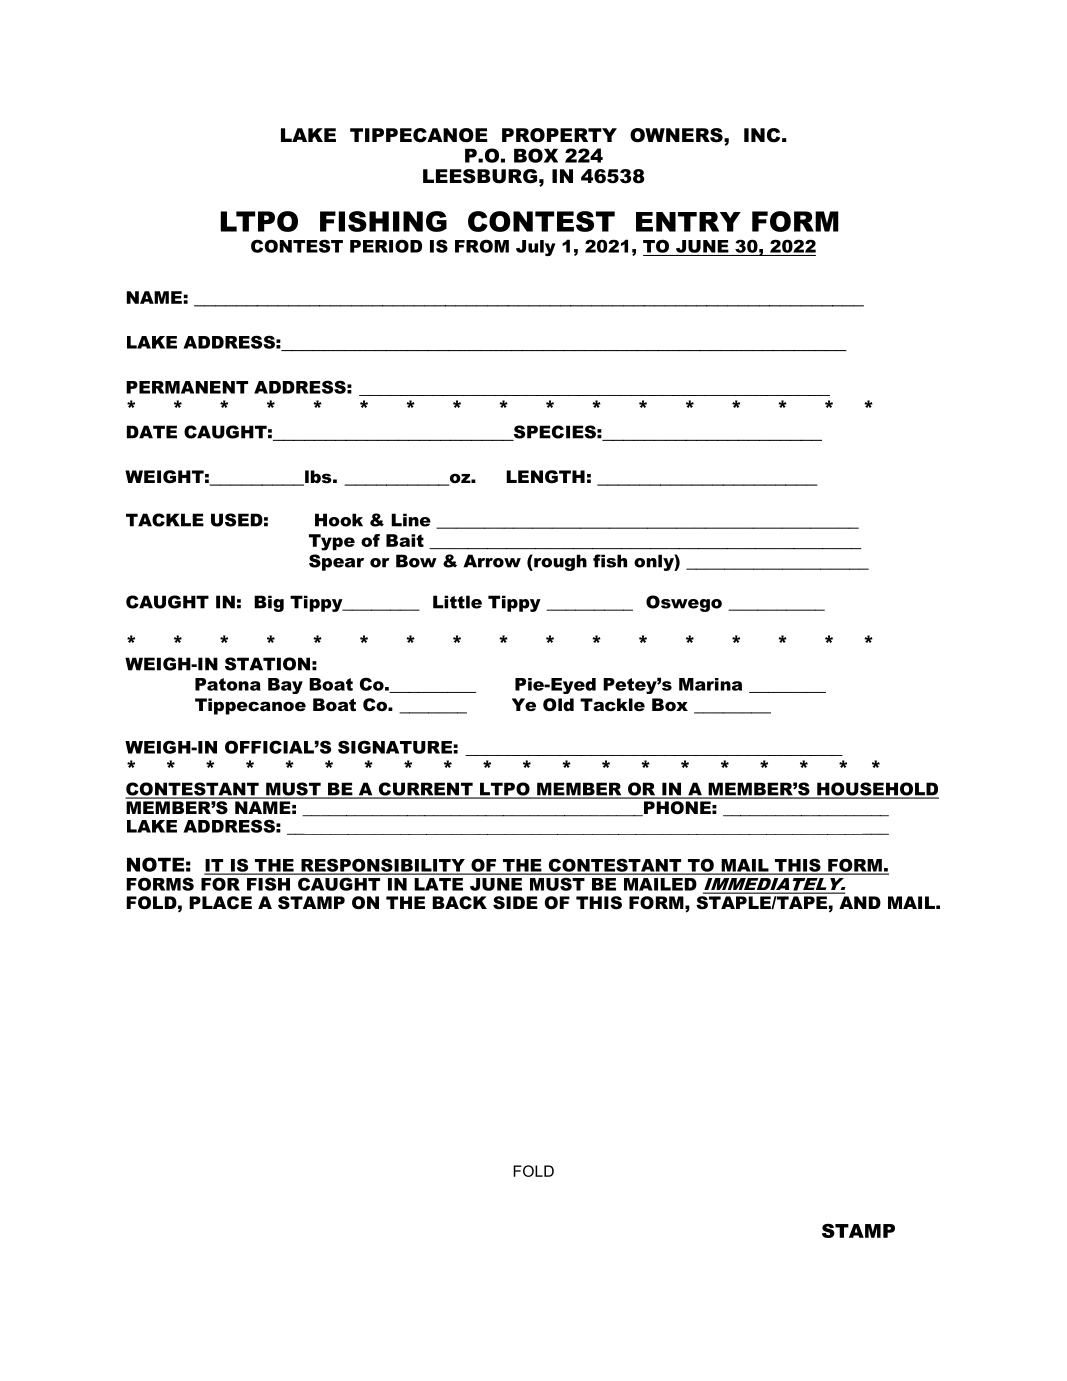 This screenshot has width=1067, height=1381. What do you see at coordinates (545, 477) in the screenshot?
I see `LENGTH` at bounding box center [545, 477].
